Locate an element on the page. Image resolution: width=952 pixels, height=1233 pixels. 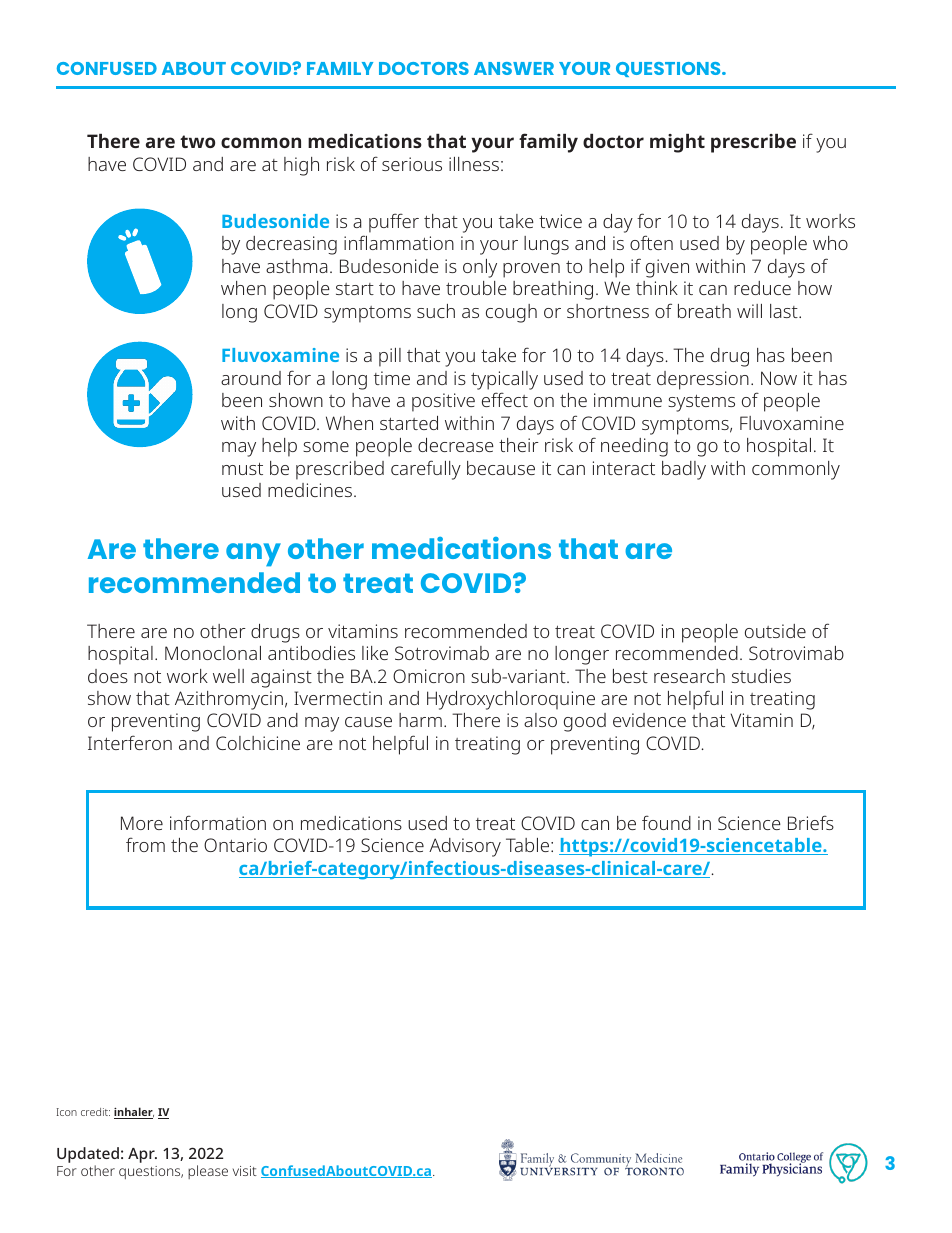
Omicron is located at coordinates (429, 676).
